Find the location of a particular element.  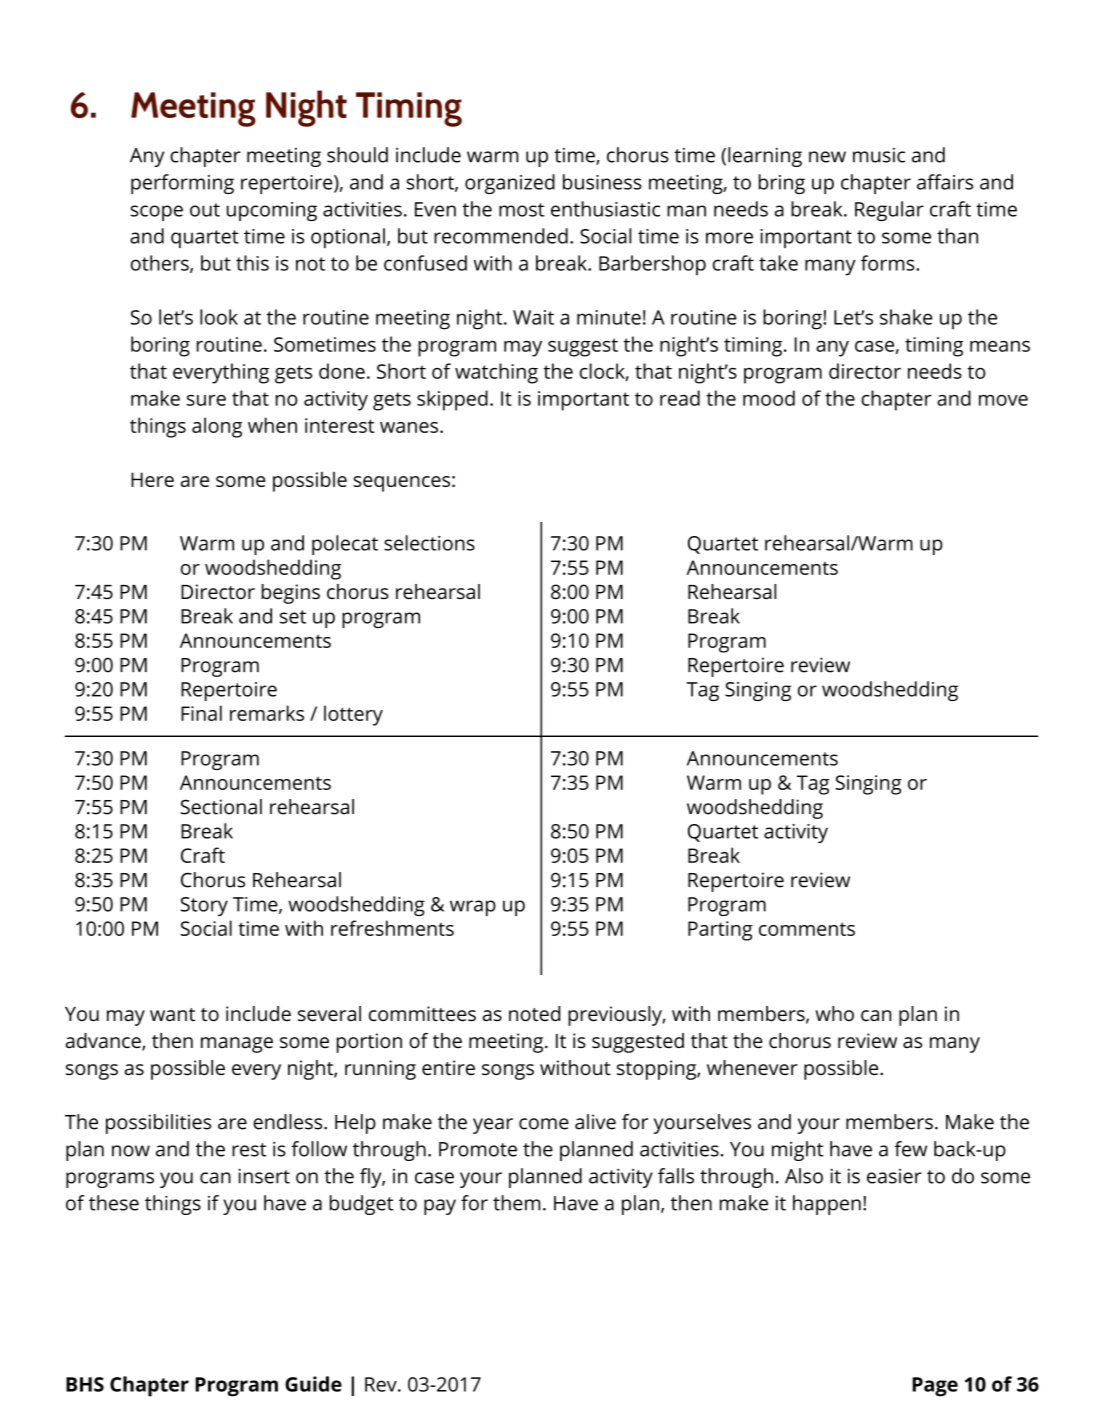

selections is located at coordinates (429, 543).
